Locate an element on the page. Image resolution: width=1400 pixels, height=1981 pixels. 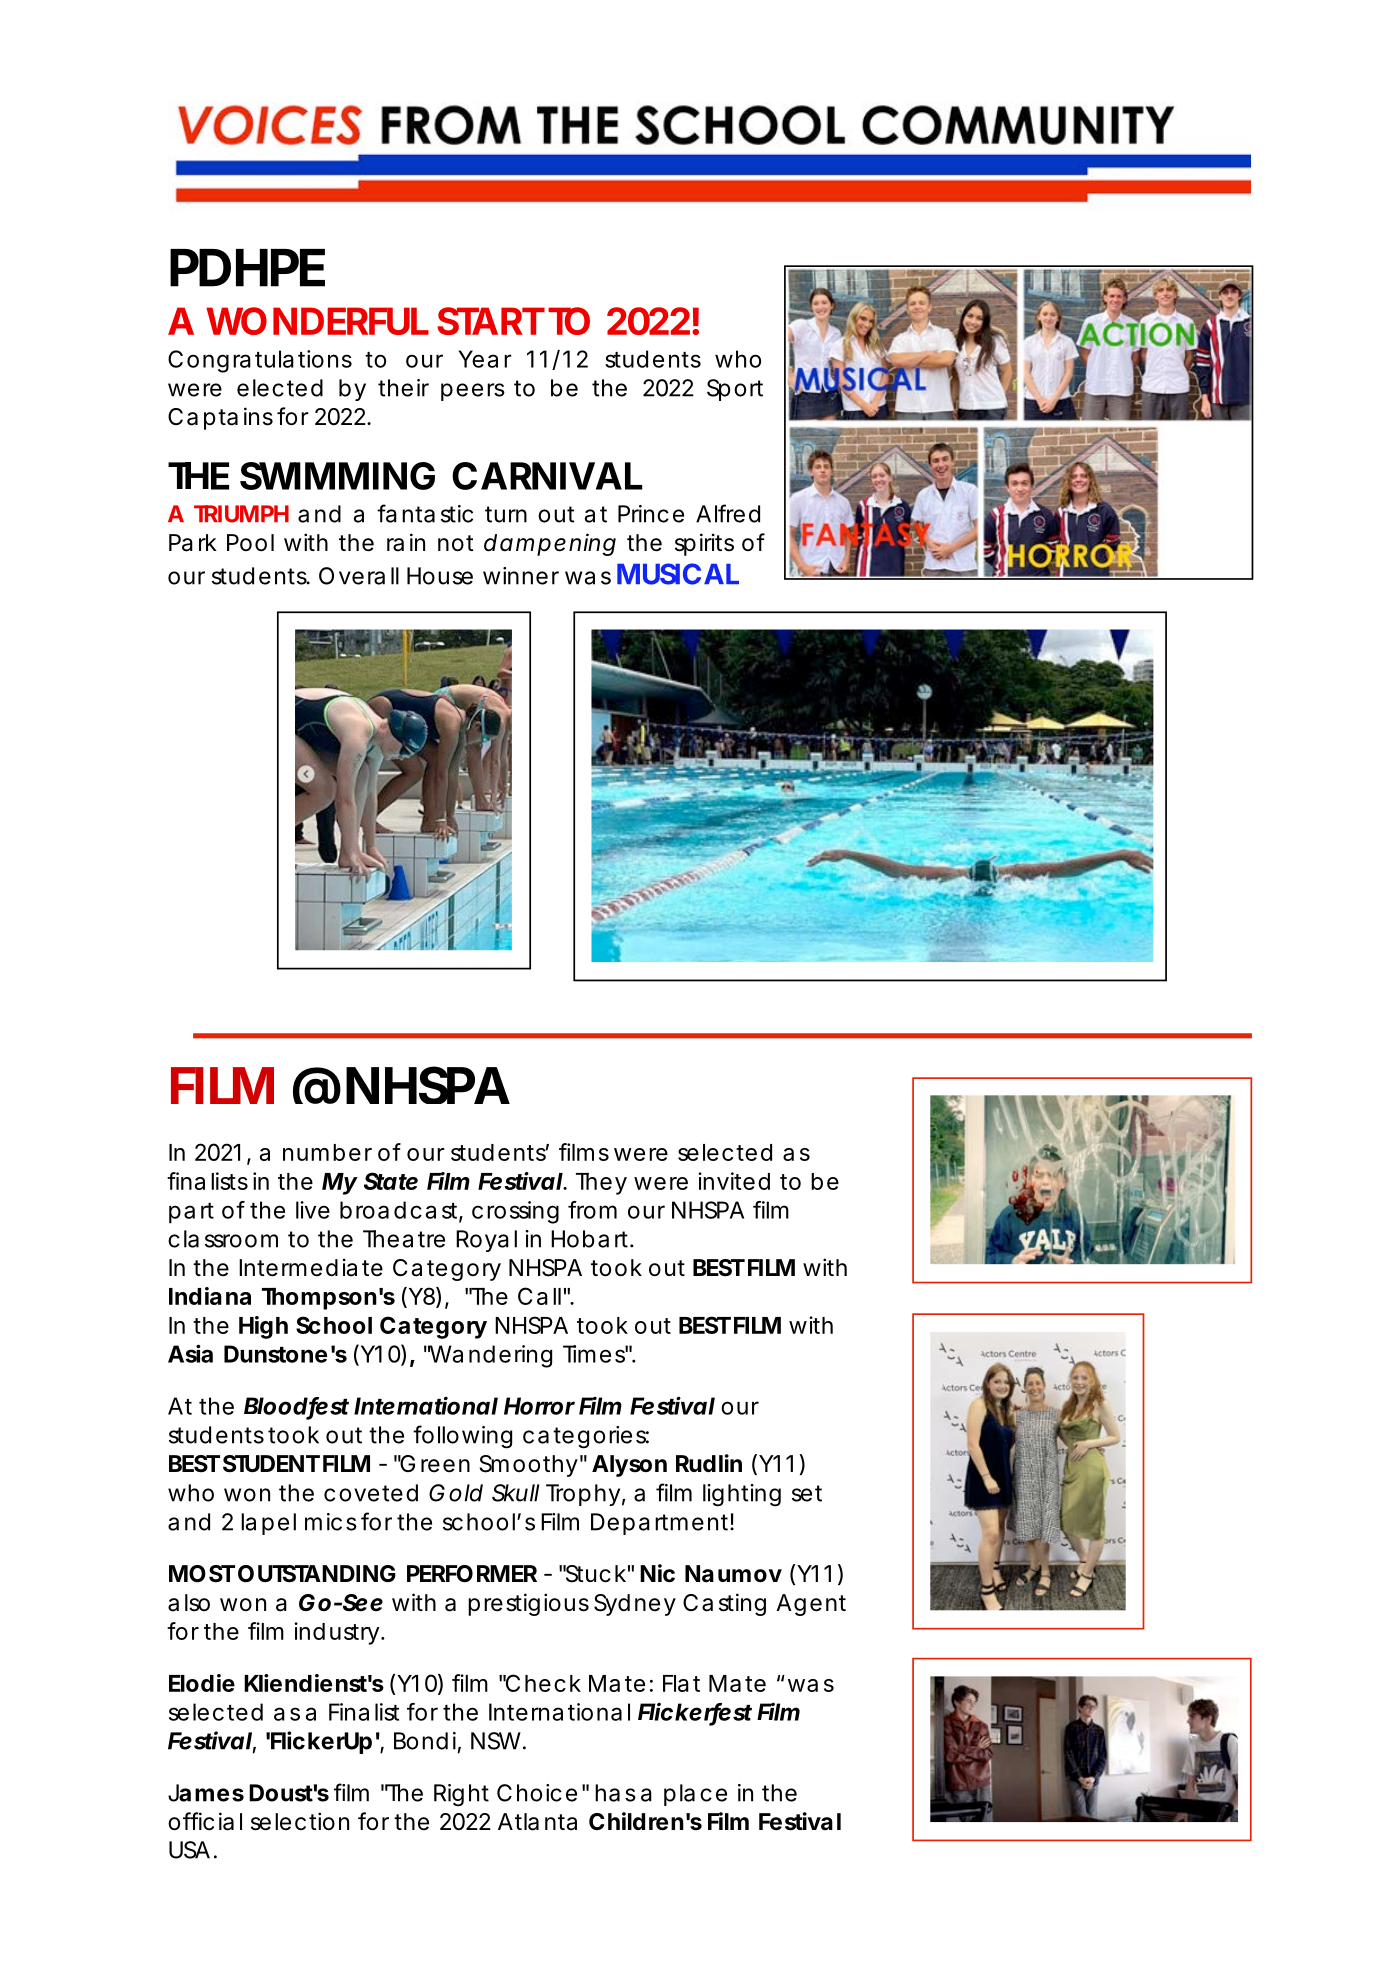
Congratulations is located at coordinates (260, 361).
